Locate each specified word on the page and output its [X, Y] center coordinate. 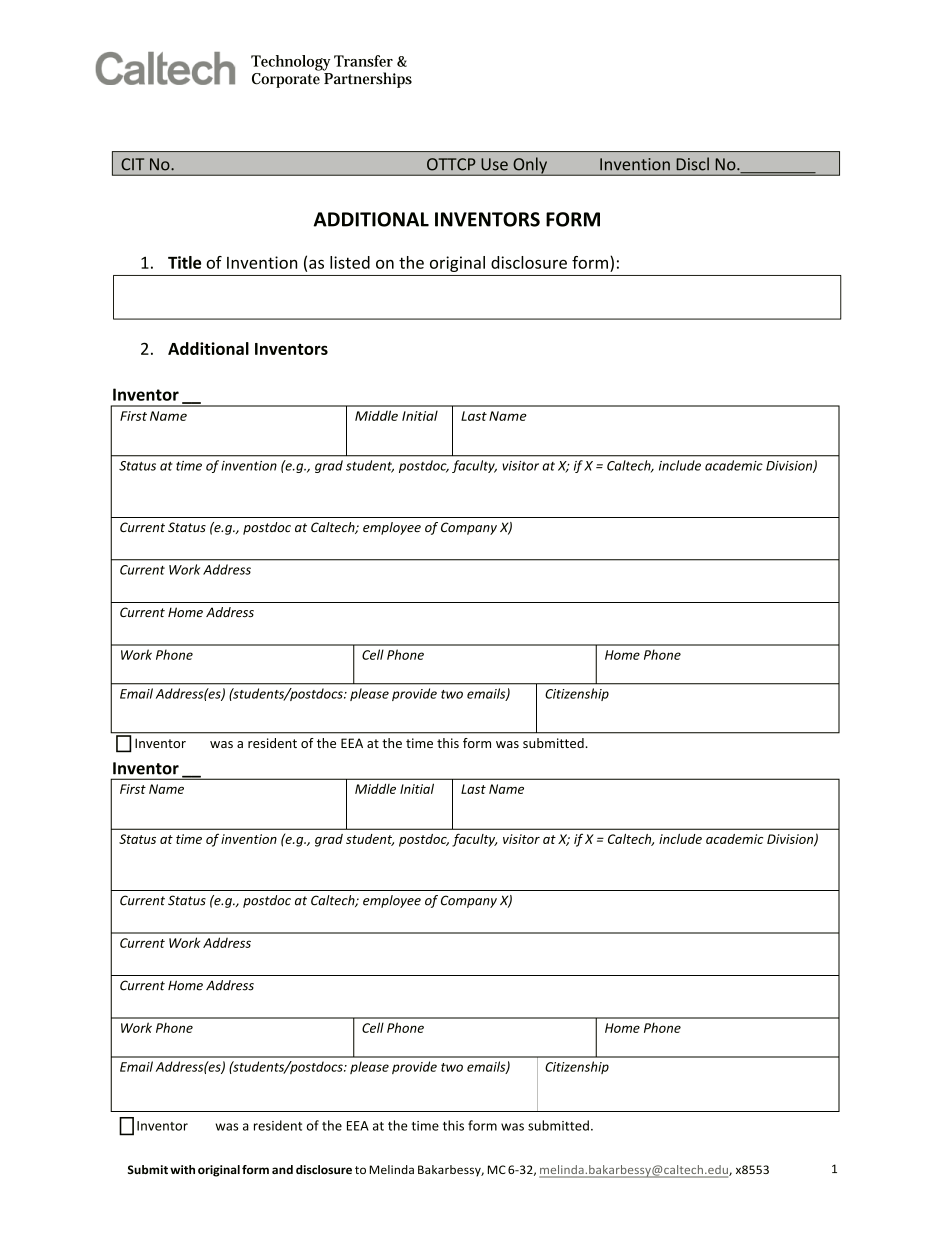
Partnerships [367, 79]
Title [184, 262]
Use [494, 164]
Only [530, 166]
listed [350, 262]
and [282, 1169]
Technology [290, 63]
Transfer [363, 61]
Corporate [286, 79]
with [182, 1169]
